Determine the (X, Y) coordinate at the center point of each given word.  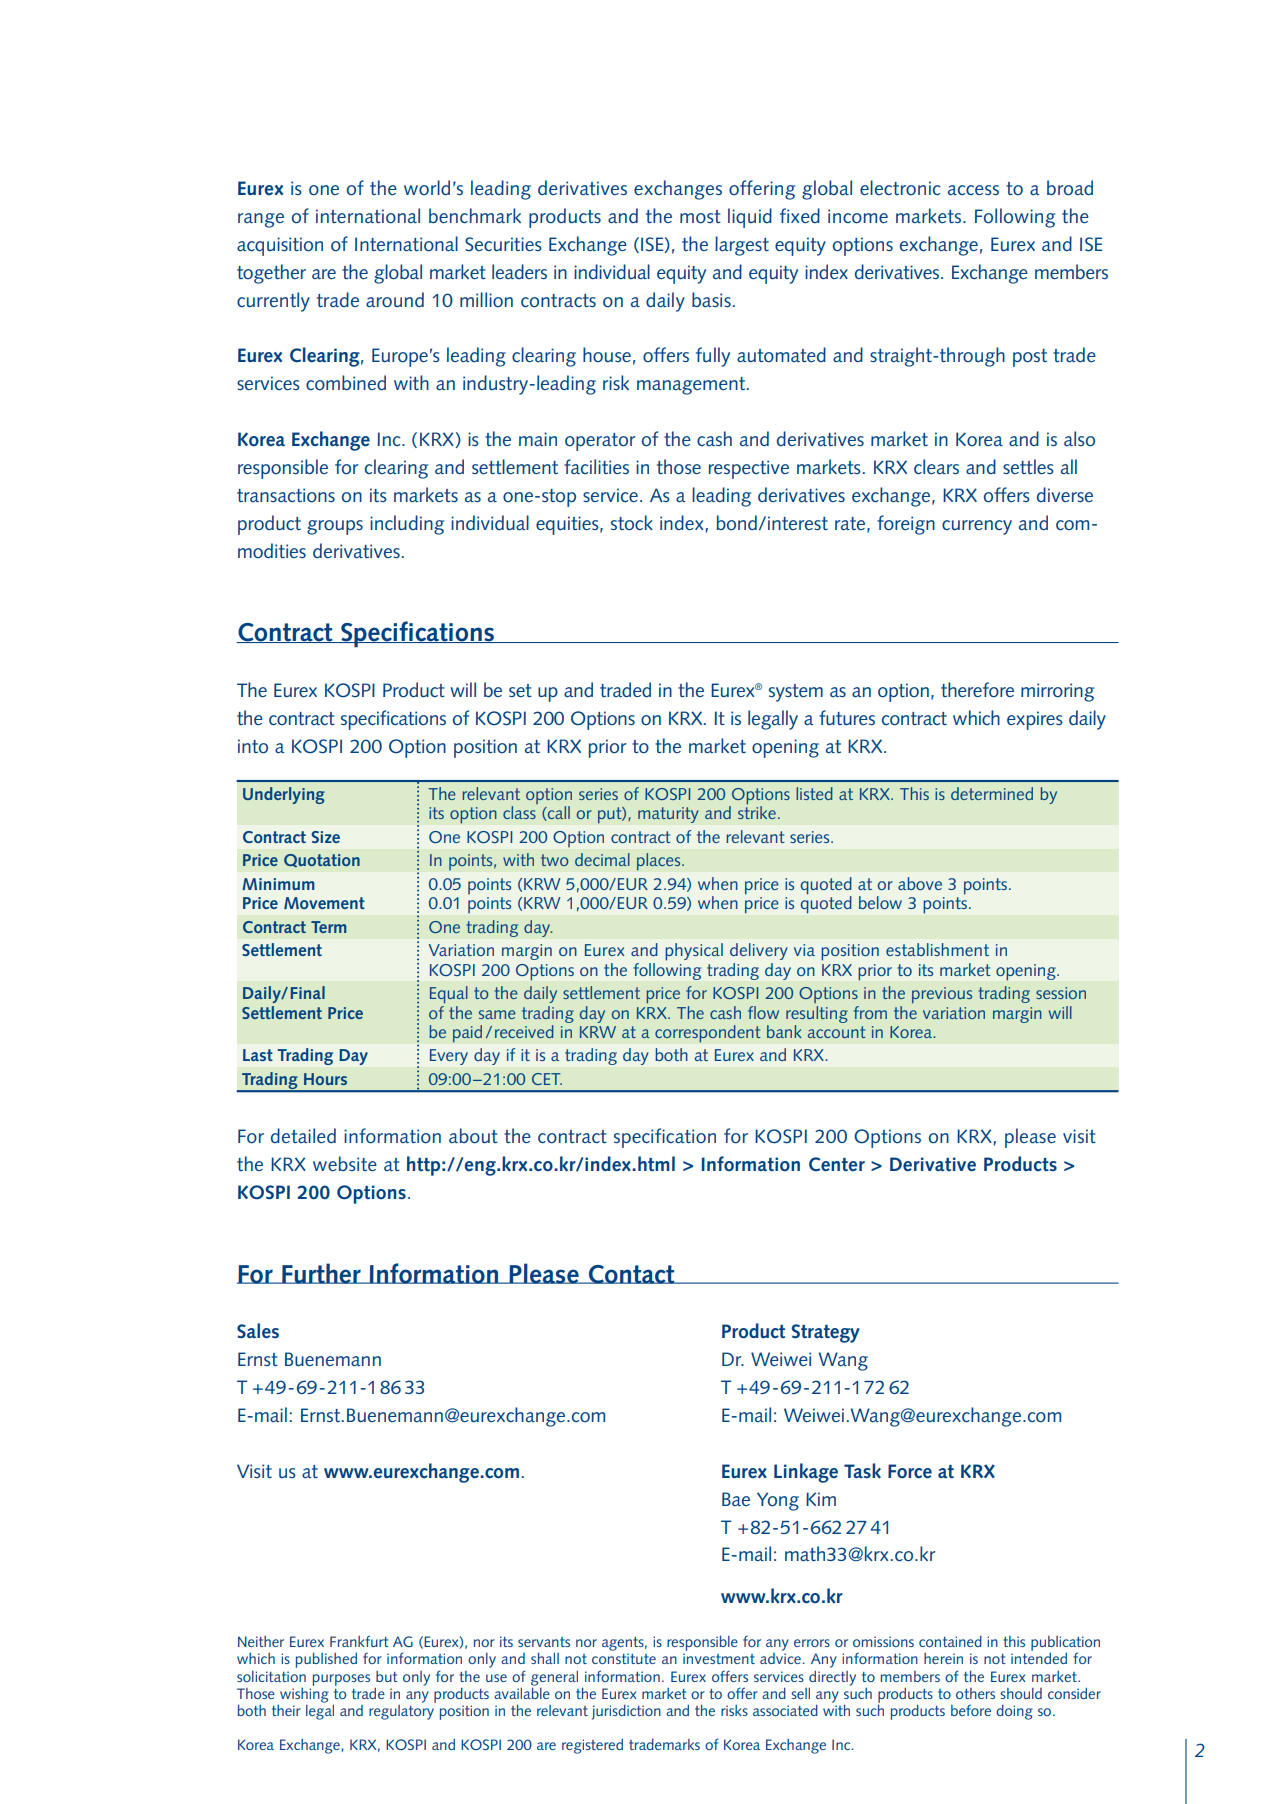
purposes (341, 1680)
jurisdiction (626, 1712)
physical (694, 952)
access (973, 190)
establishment (937, 949)
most (700, 217)
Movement (324, 903)
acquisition (280, 246)
